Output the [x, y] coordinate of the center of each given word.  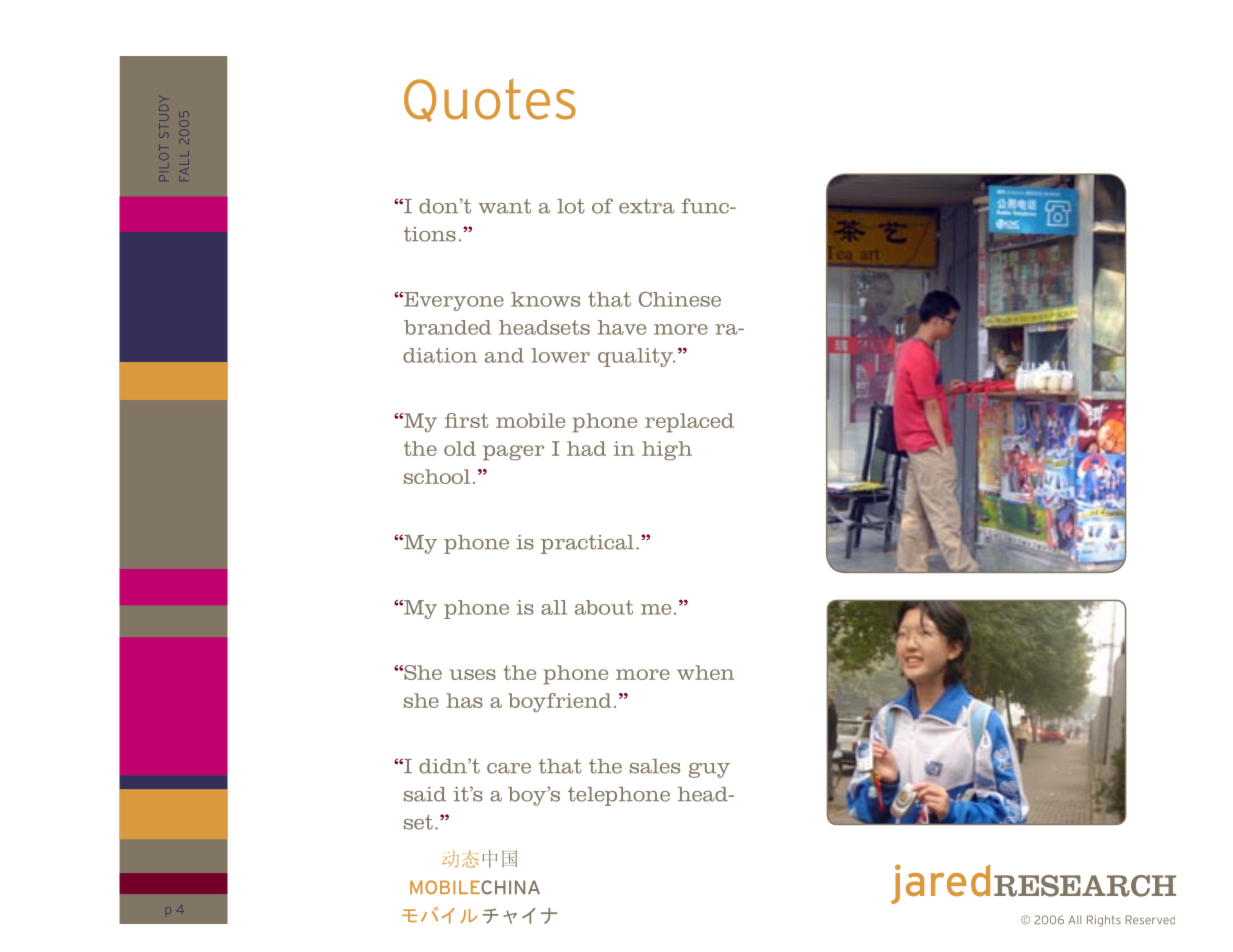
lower [560, 355]
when [705, 672]
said [425, 794]
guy [709, 770]
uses [473, 674]
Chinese [680, 299]
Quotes [490, 100]
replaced [689, 423]
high [667, 451]
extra [647, 206]
